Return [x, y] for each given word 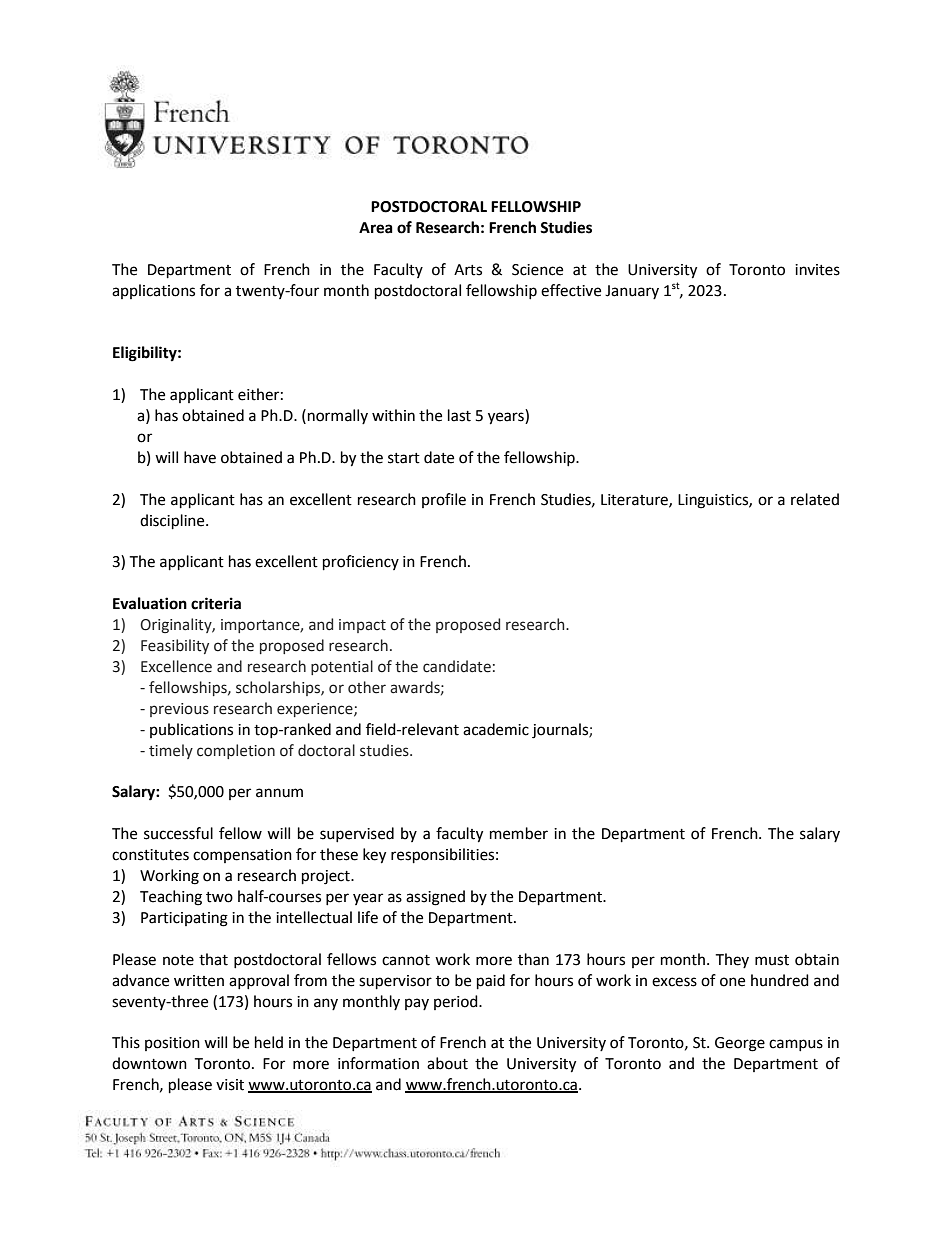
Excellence [176, 666]
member [519, 833]
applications [153, 291]
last [459, 415]
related [815, 499]
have [200, 457]
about [447, 1063]
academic [496, 729]
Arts [468, 270]
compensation [242, 856]
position [172, 1044]
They [732, 960]
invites [817, 270]
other [367, 687]
